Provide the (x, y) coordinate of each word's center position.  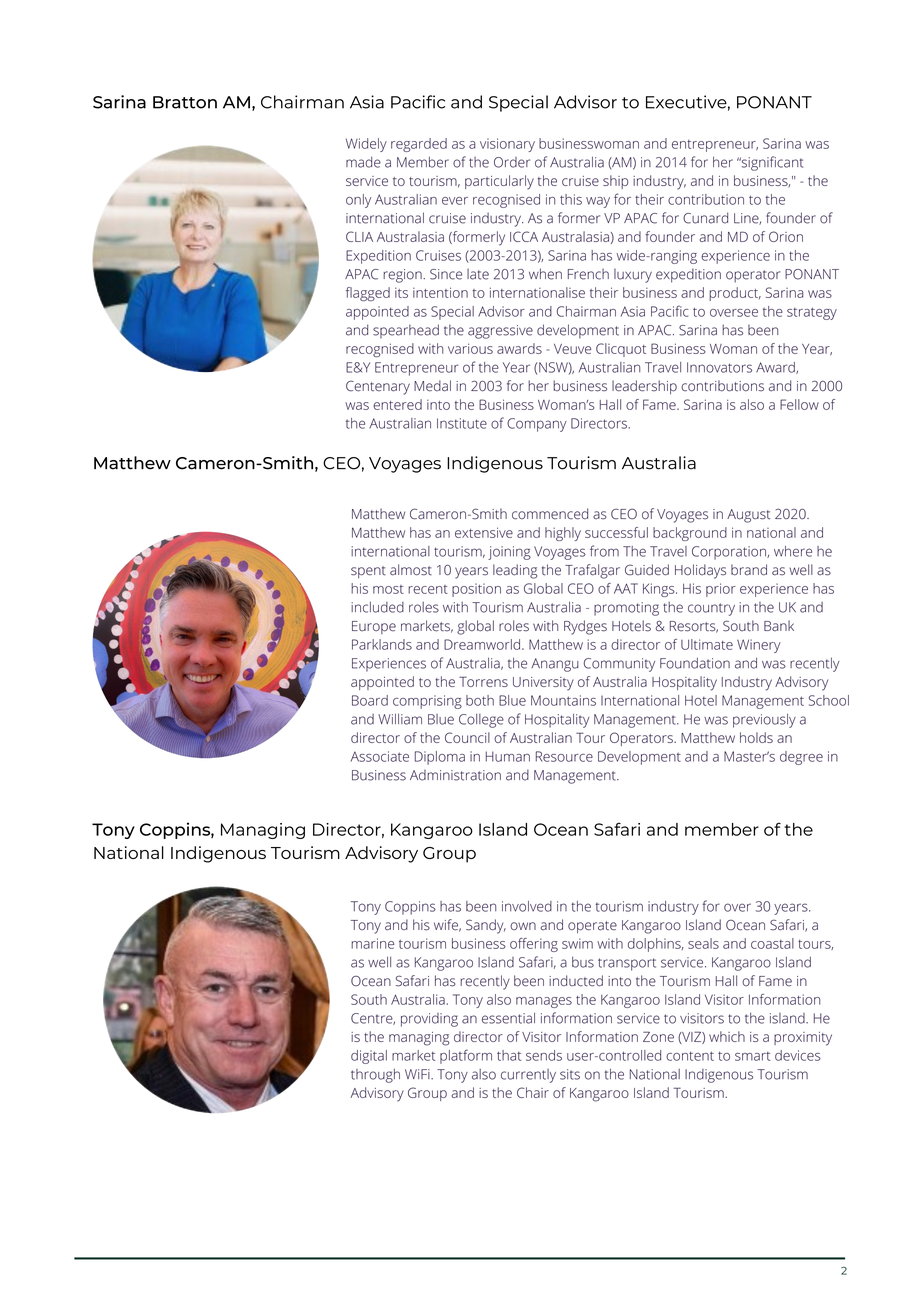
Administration (455, 775)
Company (537, 425)
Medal (432, 386)
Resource (564, 756)
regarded (419, 145)
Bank (779, 625)
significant (771, 163)
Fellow (799, 404)
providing (429, 1020)
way (598, 202)
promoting (626, 609)
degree (801, 758)
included (377, 607)
